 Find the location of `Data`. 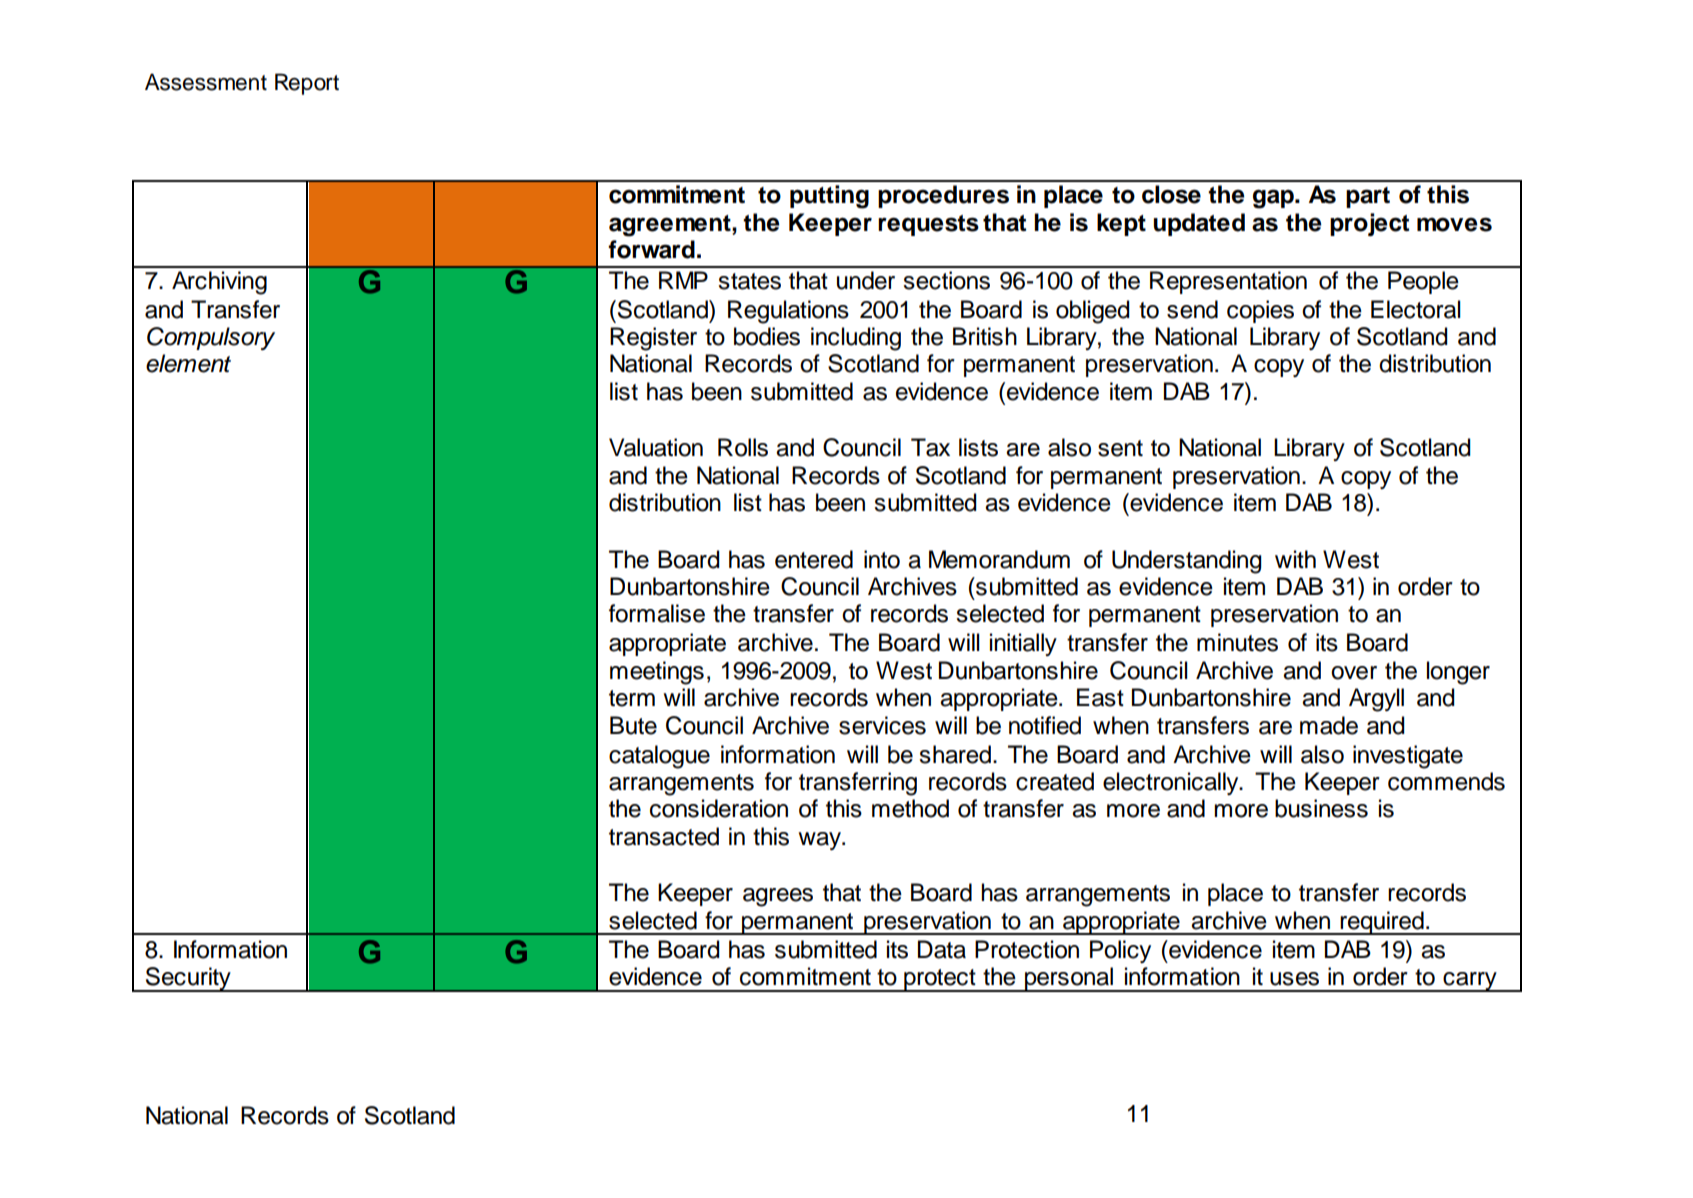

Data is located at coordinates (942, 949).
